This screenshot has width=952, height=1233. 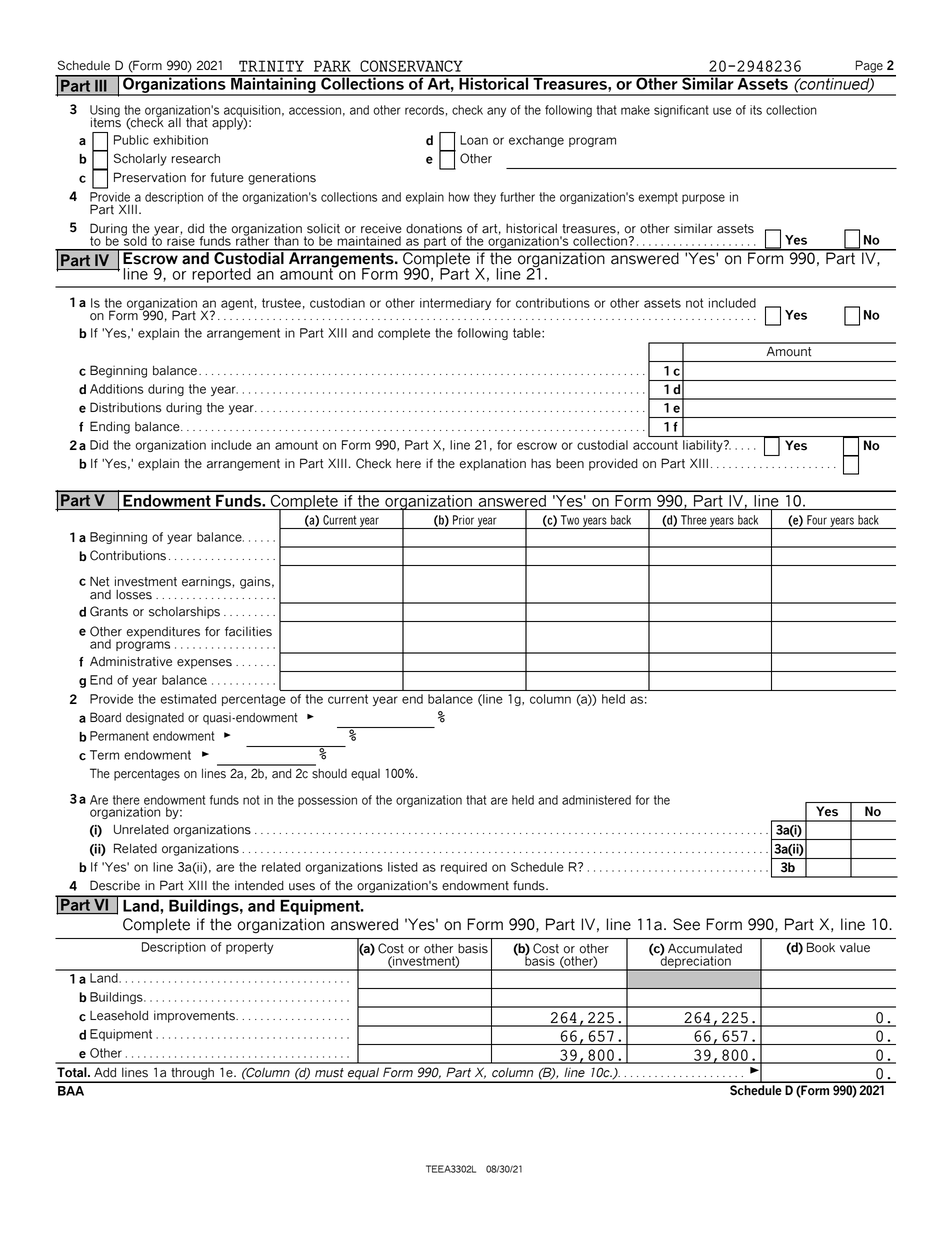 What do you see at coordinates (115, 885) in the screenshot?
I see `Describe` at bounding box center [115, 885].
